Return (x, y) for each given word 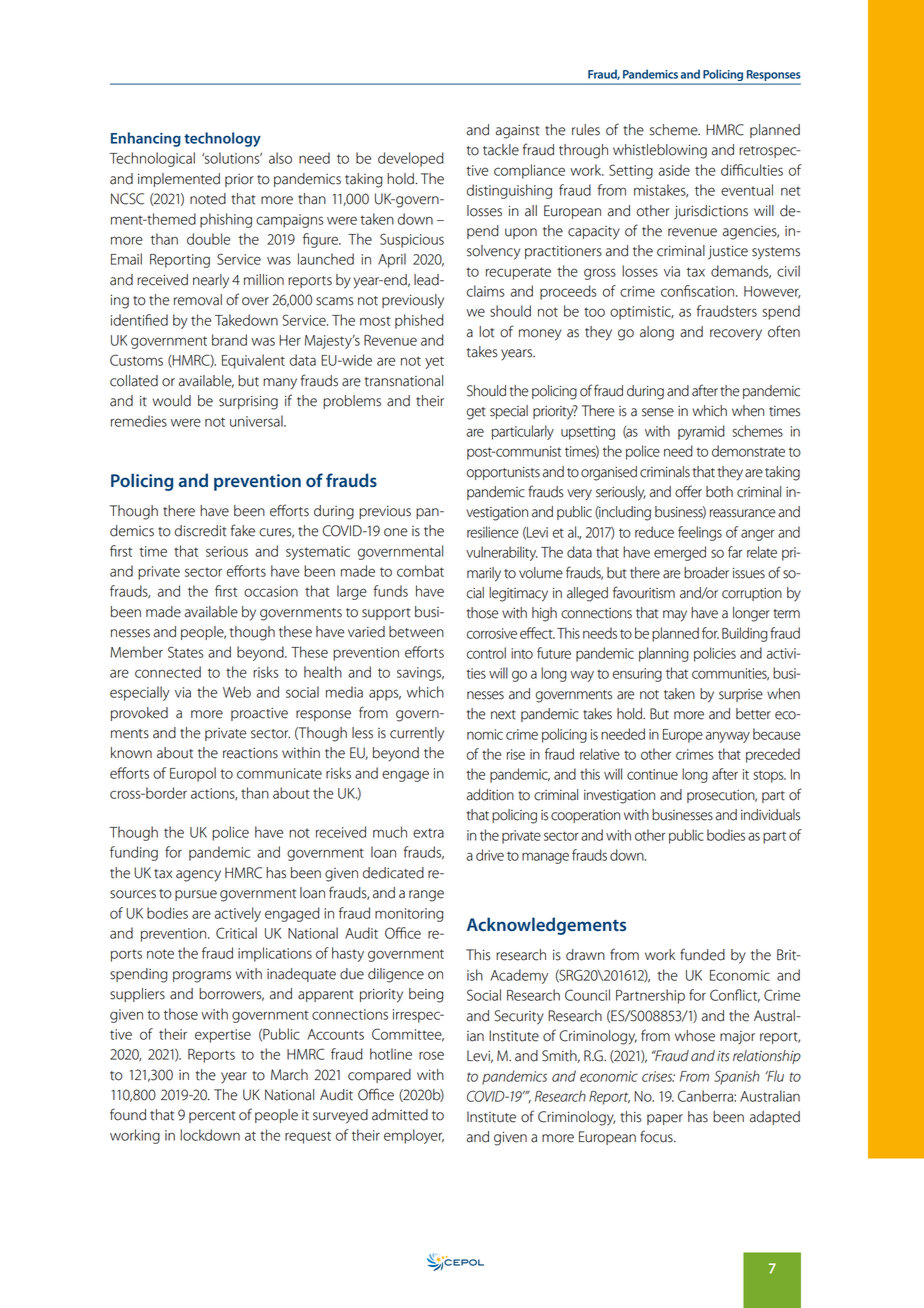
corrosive (492, 633)
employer (414, 1136)
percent (212, 1117)
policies (715, 654)
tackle (501, 150)
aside (674, 170)
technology (222, 139)
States (186, 652)
